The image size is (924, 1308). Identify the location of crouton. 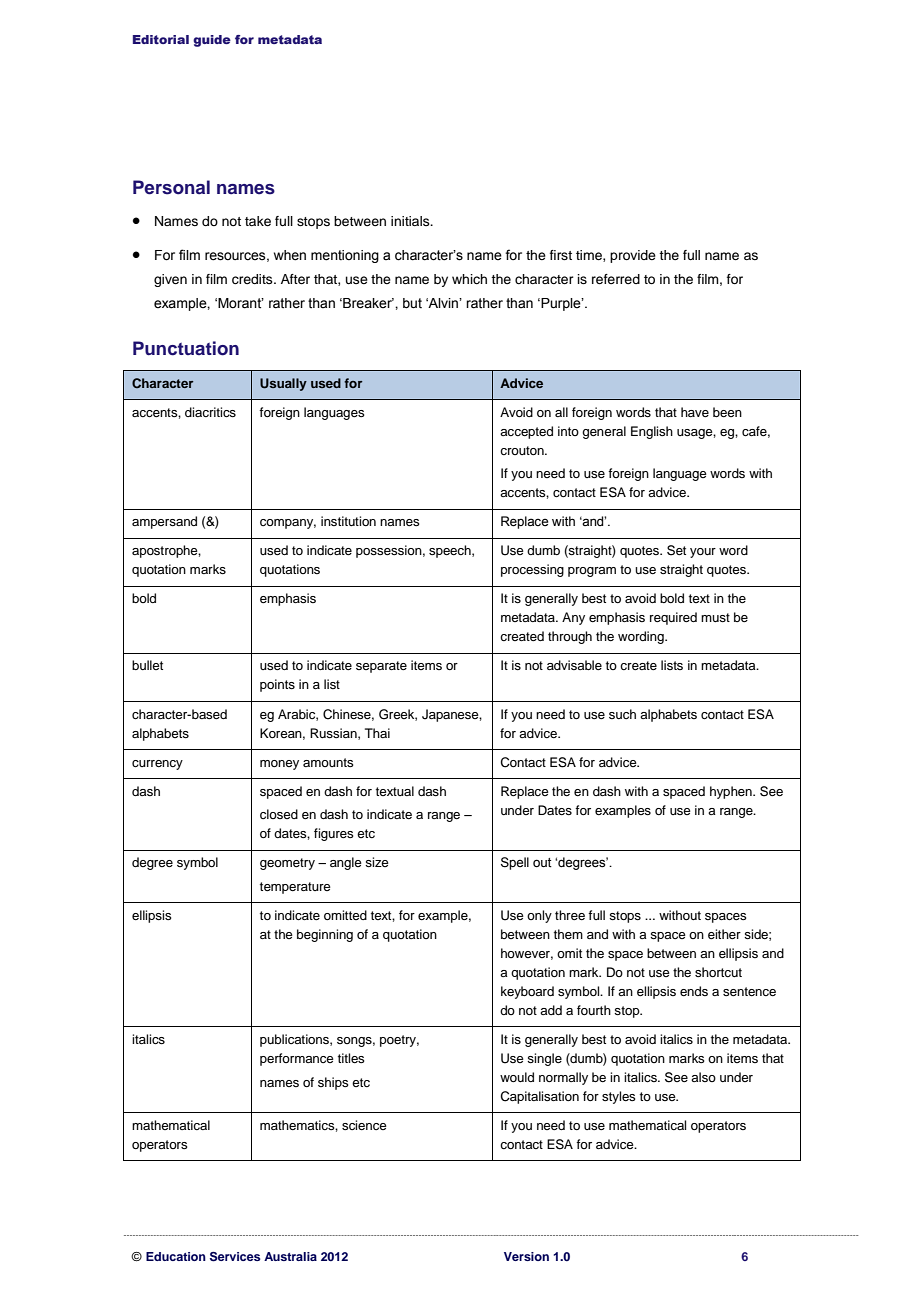
(523, 450).
